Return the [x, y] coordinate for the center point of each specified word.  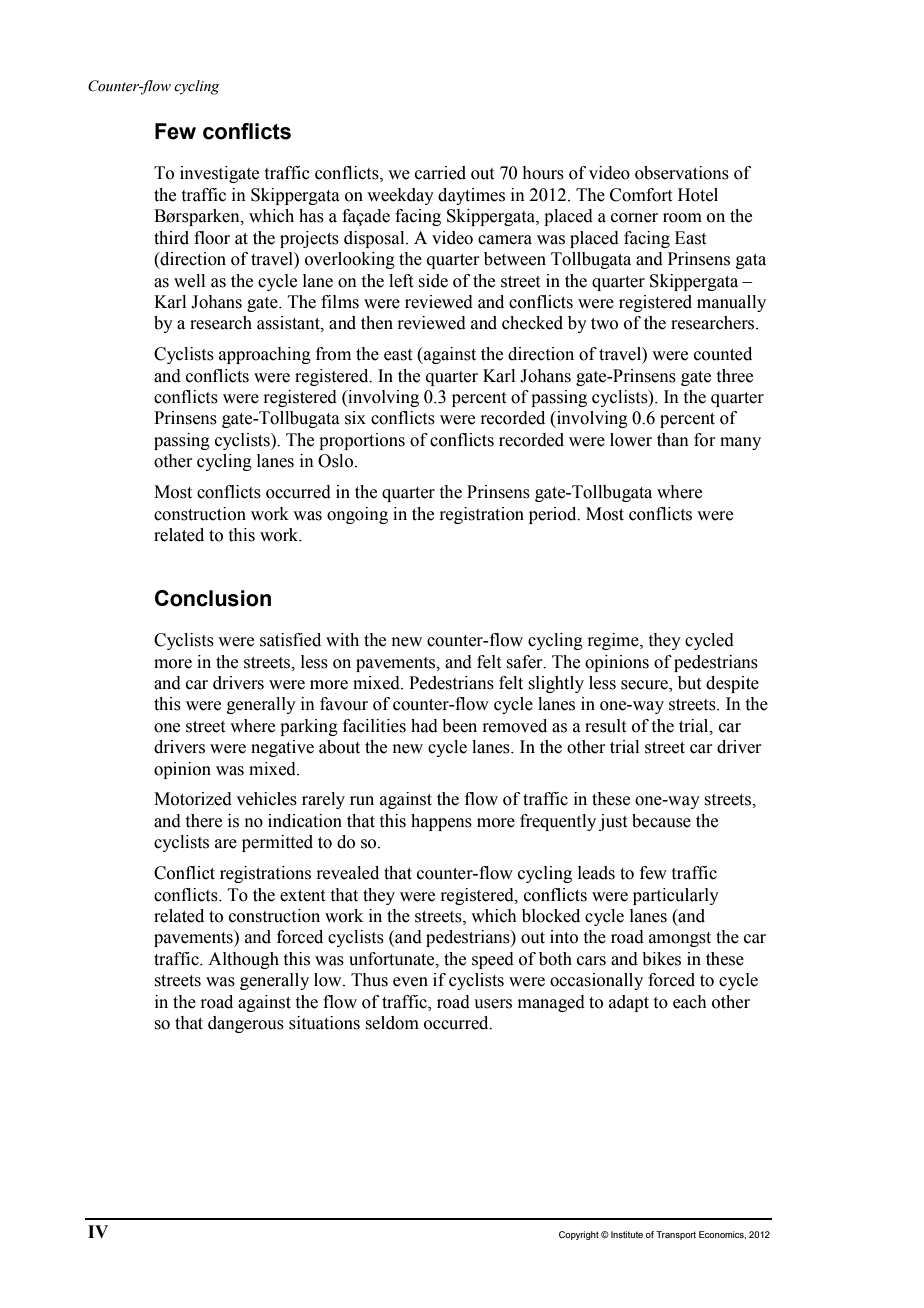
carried [440, 173]
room [682, 218]
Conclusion [213, 598]
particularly [676, 896]
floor [212, 238]
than [673, 440]
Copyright [579, 1235]
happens [441, 822]
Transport [676, 1235]
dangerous [246, 1024]
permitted [277, 843]
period [554, 515]
